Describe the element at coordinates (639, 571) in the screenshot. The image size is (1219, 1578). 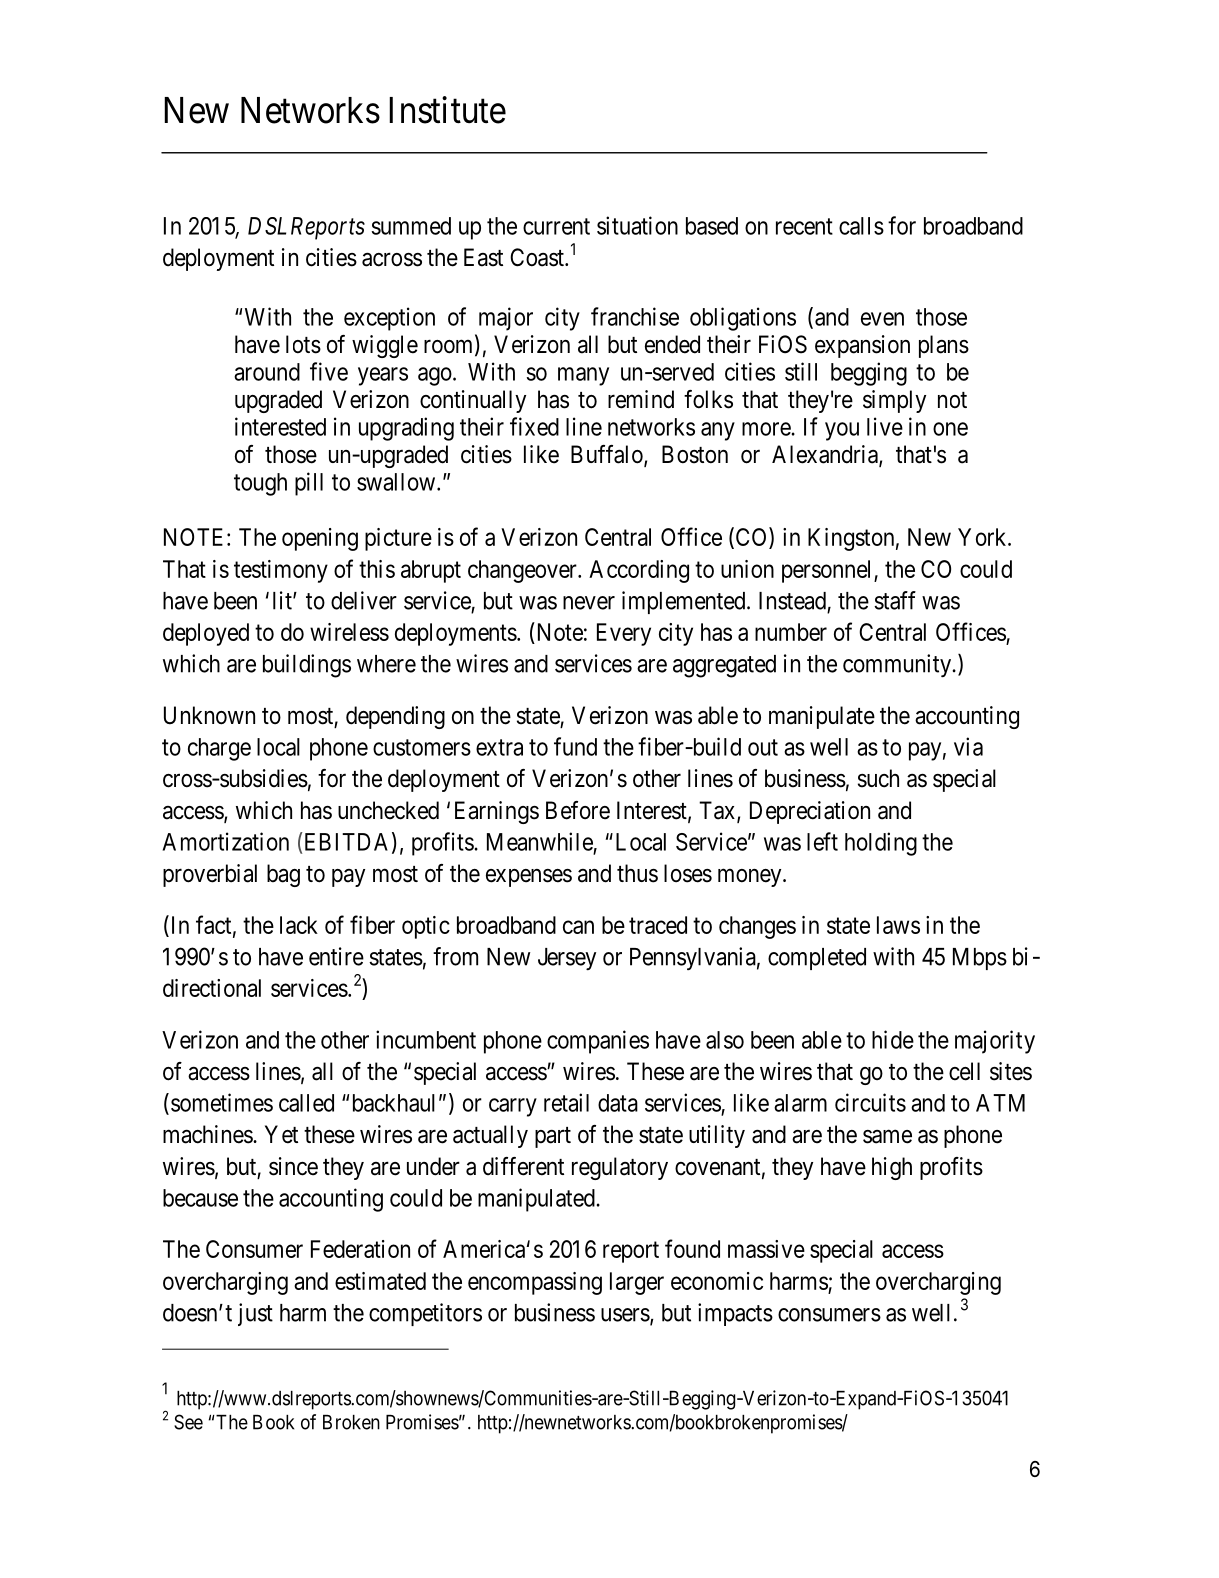
I see `According` at that location.
